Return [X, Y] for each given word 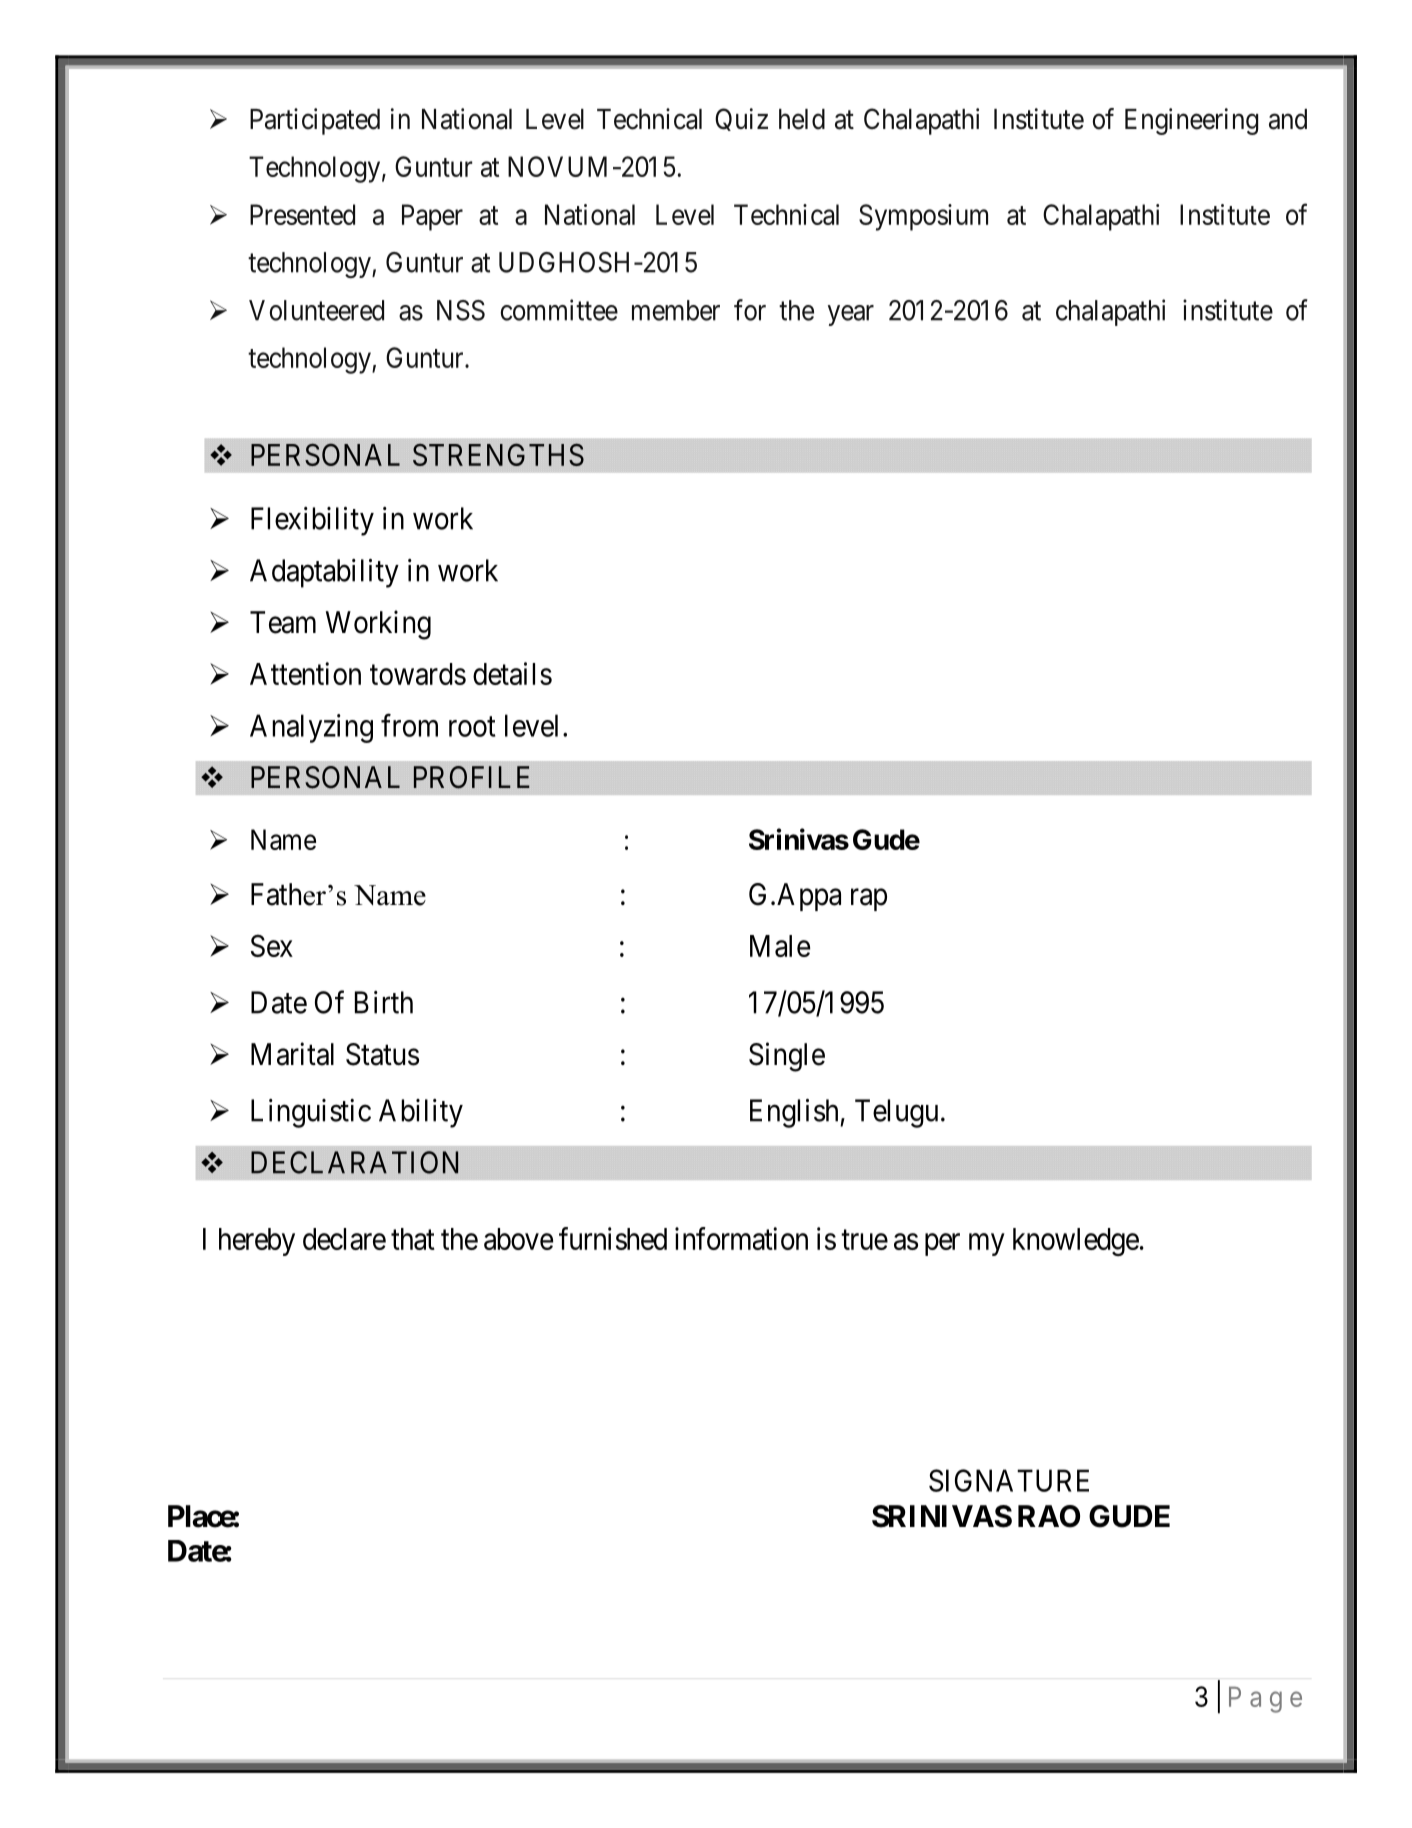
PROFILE [472, 777]
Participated [315, 121]
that [413, 1239]
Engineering [1191, 121]
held [802, 119]
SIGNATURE [1009, 1480]
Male [780, 946]
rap [869, 900]
